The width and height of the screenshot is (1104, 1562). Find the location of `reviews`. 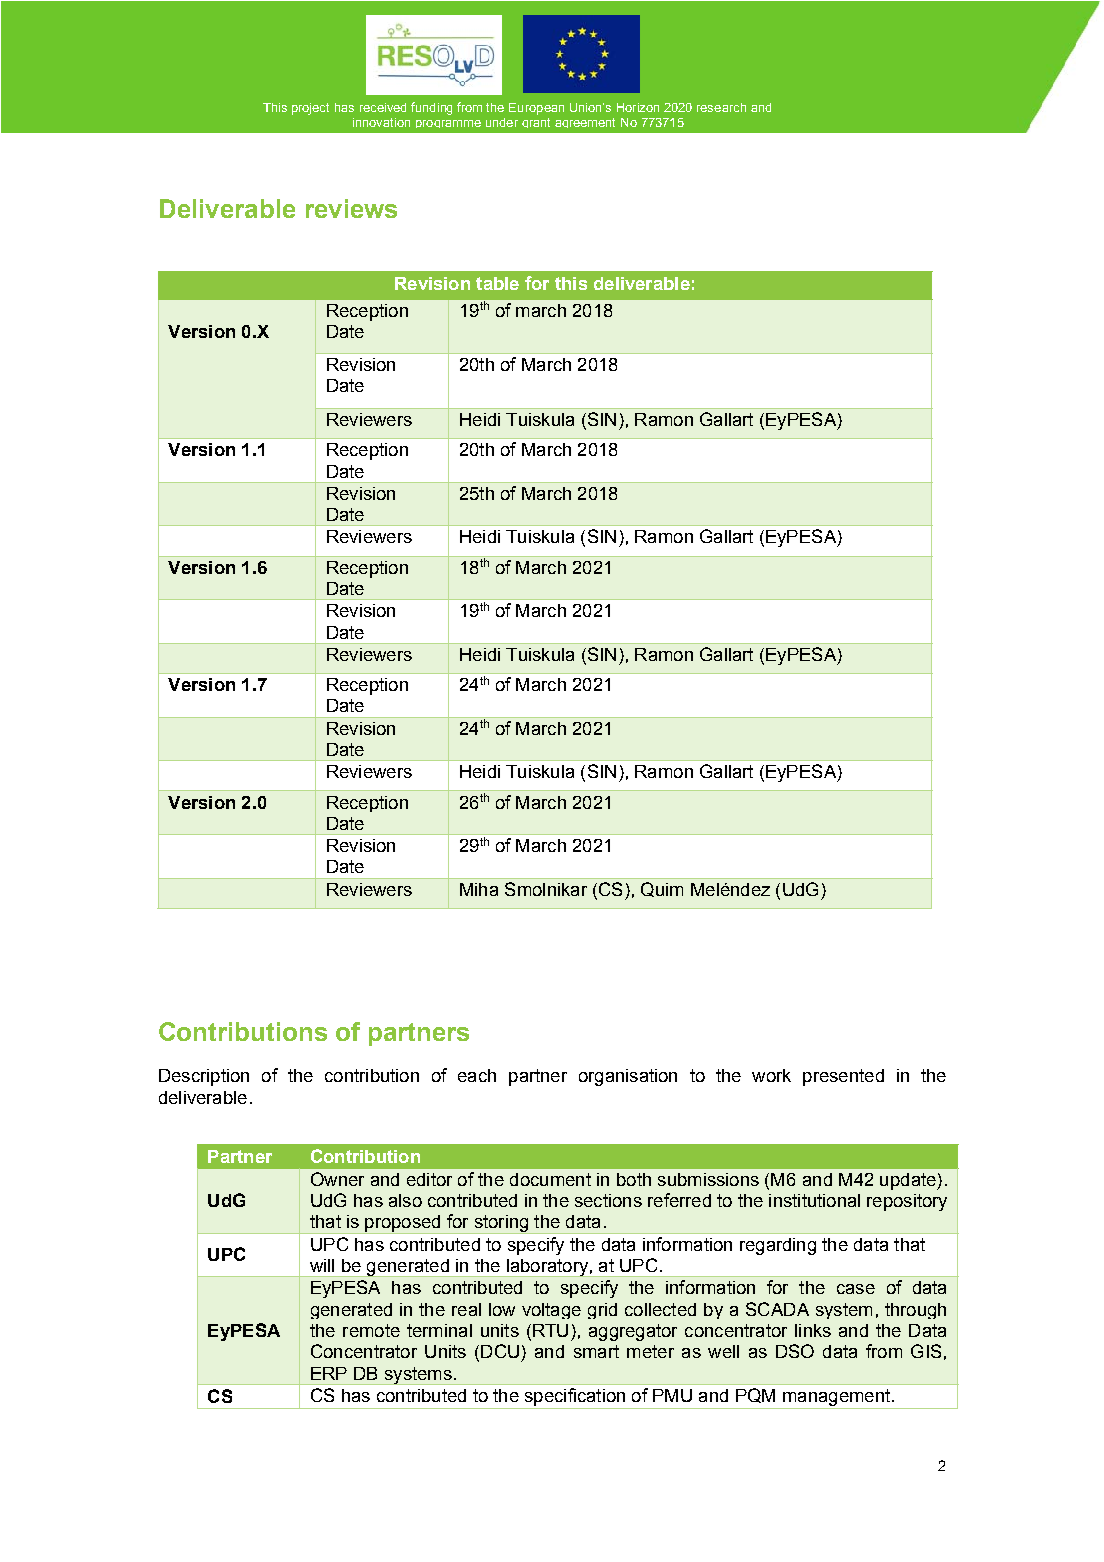

reviews is located at coordinates (351, 208).
